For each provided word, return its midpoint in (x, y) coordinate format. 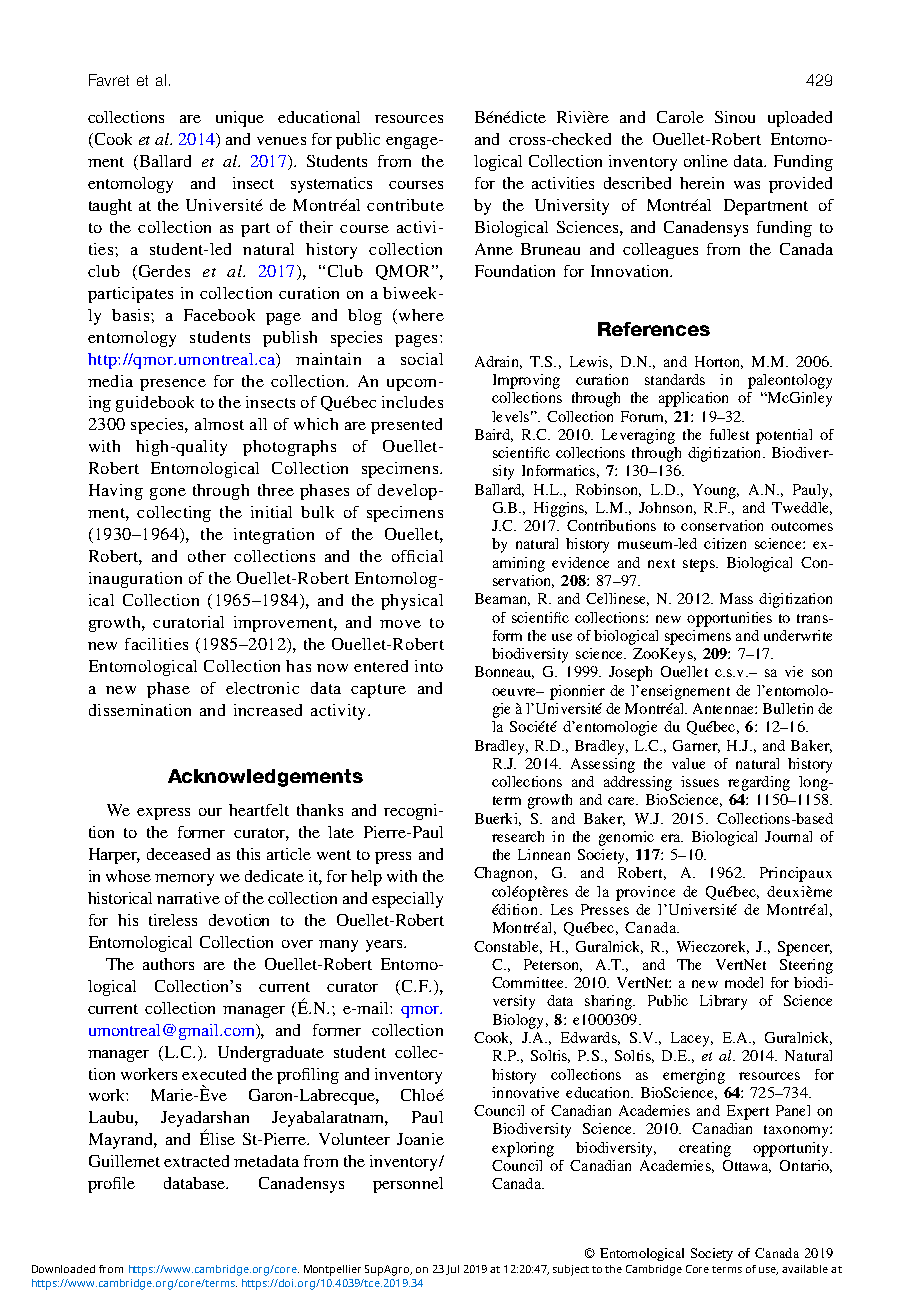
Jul (452, 1270)
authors (168, 964)
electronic (262, 688)
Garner (696, 746)
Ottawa (747, 1166)
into (429, 666)
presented (406, 426)
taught (110, 207)
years (385, 946)
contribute (405, 205)
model (744, 982)
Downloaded (63, 1269)
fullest (729, 434)
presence (173, 385)
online (706, 161)
